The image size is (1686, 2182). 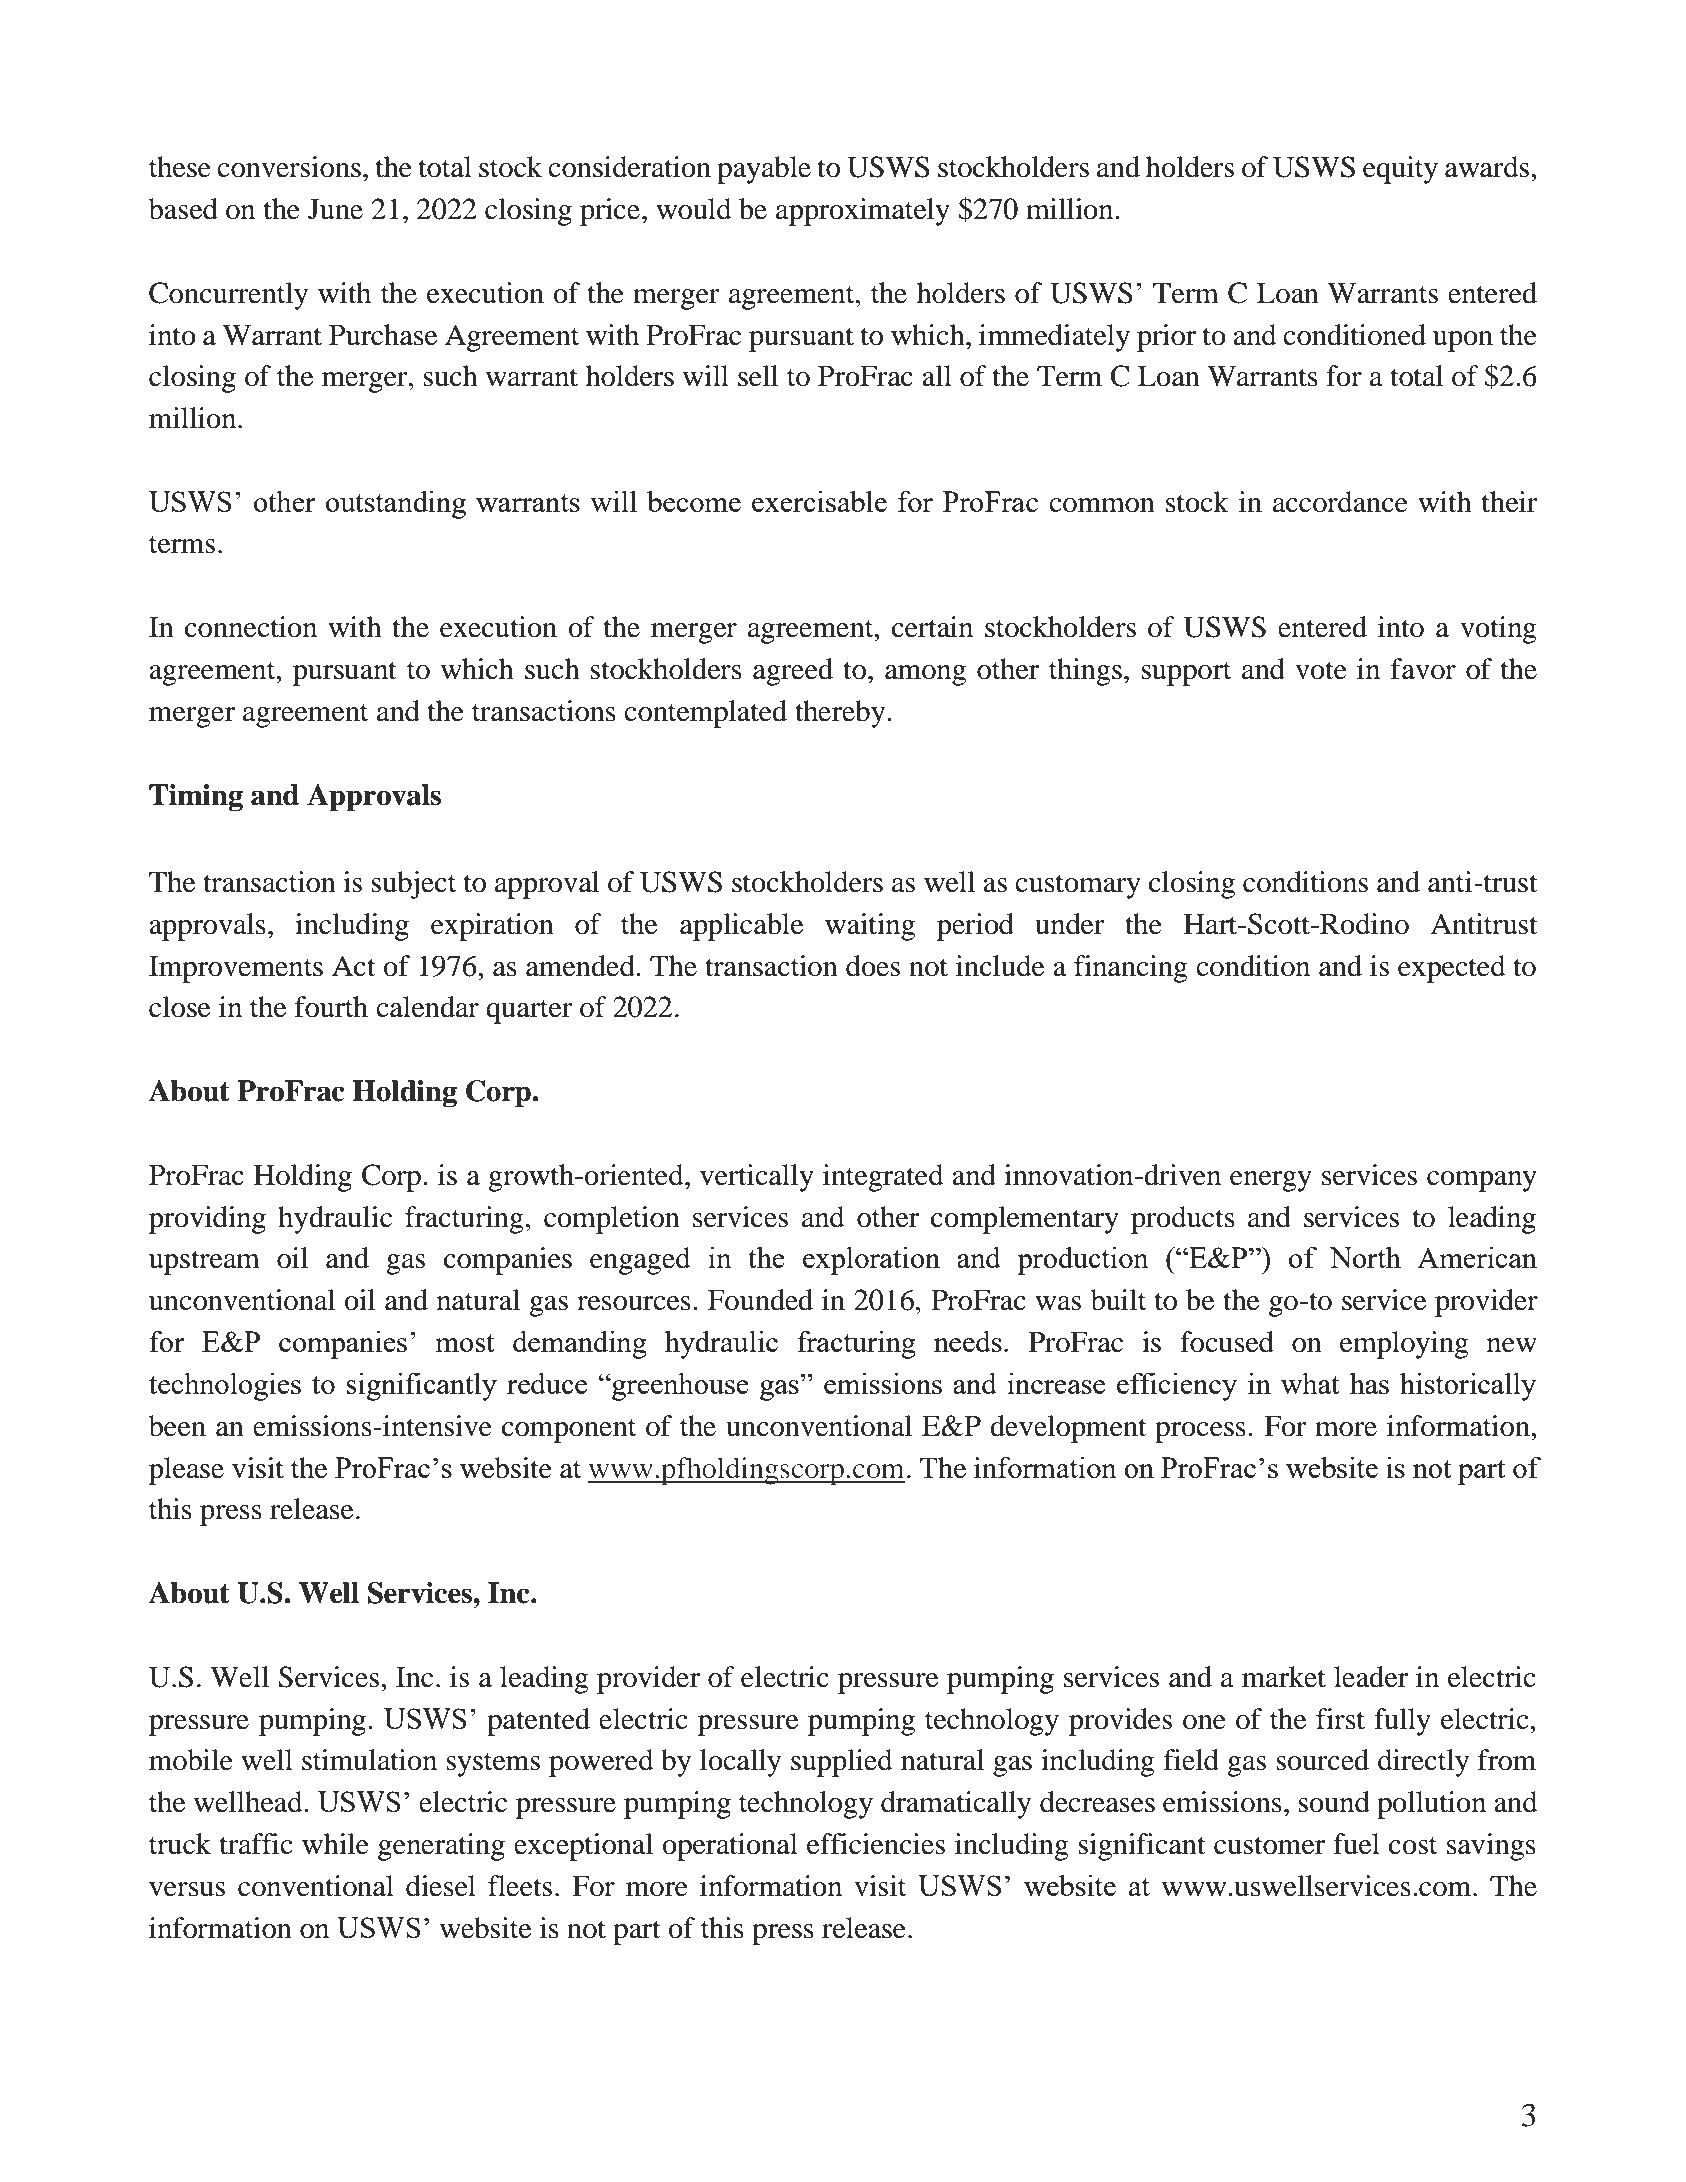 What do you see at coordinates (335, 1844) in the document?
I see `while` at bounding box center [335, 1844].
